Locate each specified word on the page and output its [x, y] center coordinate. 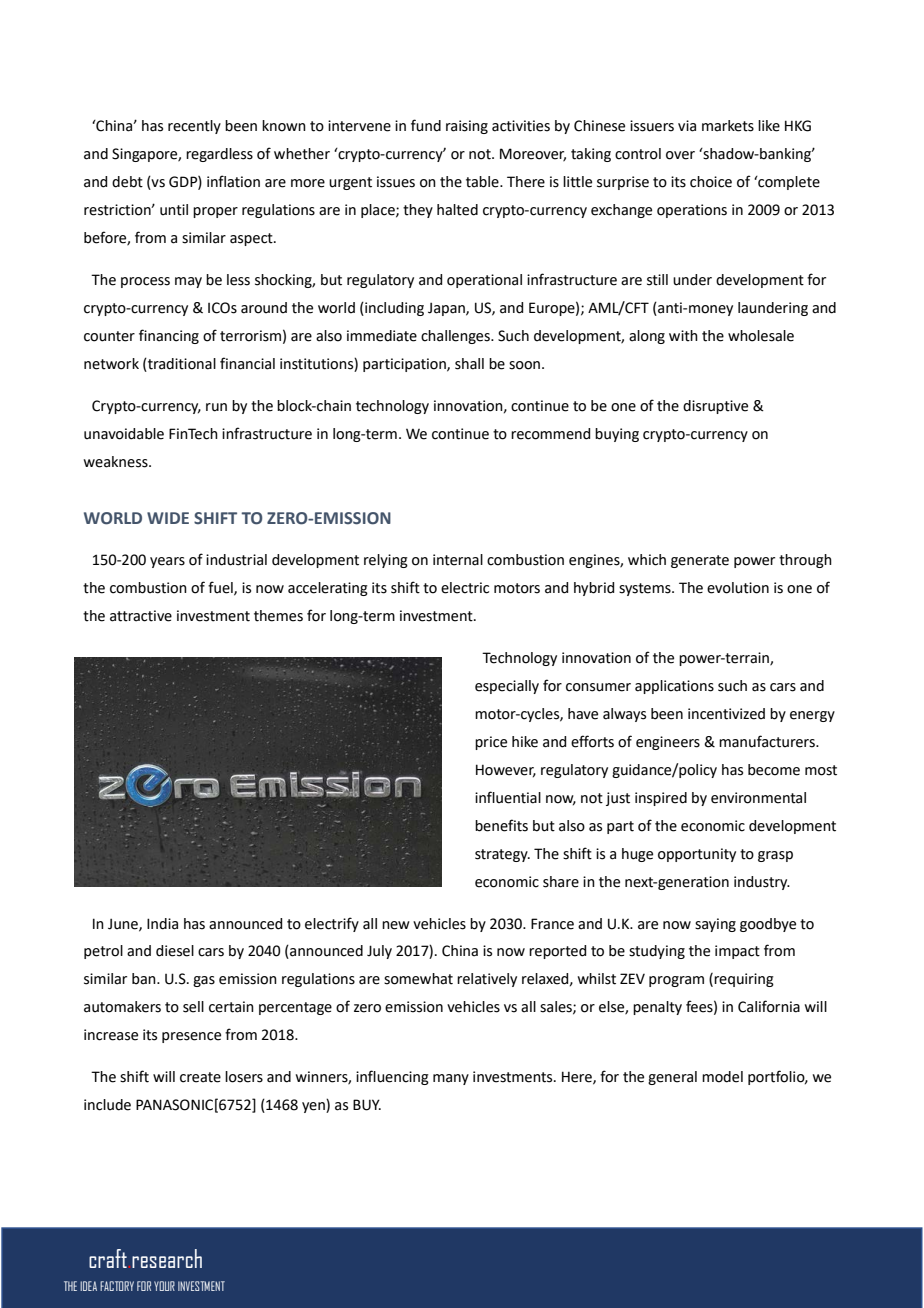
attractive [141, 616]
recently [194, 127]
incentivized [726, 714]
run [216, 407]
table [483, 182]
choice [711, 182]
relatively [487, 980]
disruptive [715, 407]
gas [204, 981]
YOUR [164, 1286]
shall [469, 364]
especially [507, 687]
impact [737, 952]
